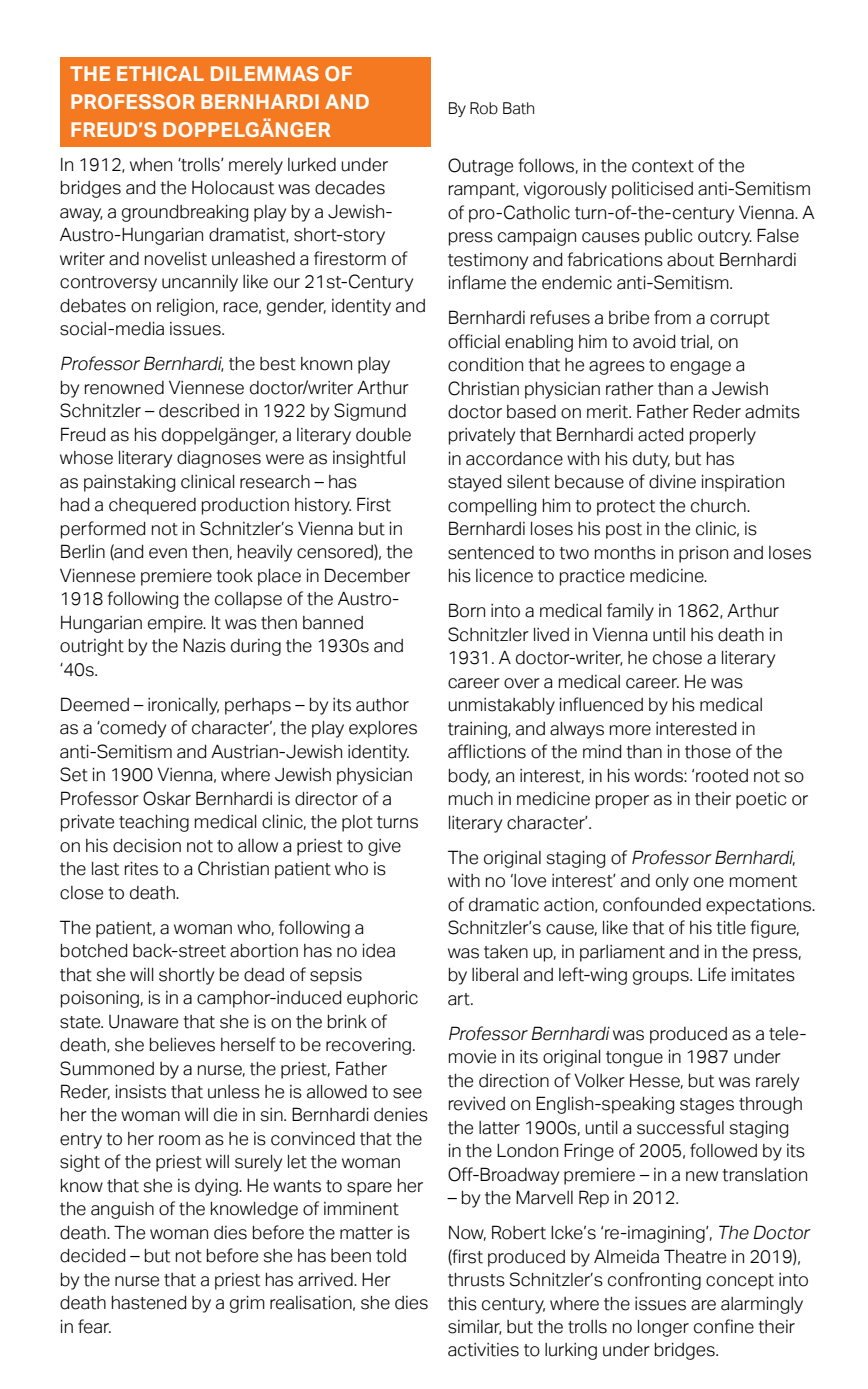 This image has height=1389, width=868. What do you see at coordinates (154, 823) in the image?
I see `teaching` at bounding box center [154, 823].
